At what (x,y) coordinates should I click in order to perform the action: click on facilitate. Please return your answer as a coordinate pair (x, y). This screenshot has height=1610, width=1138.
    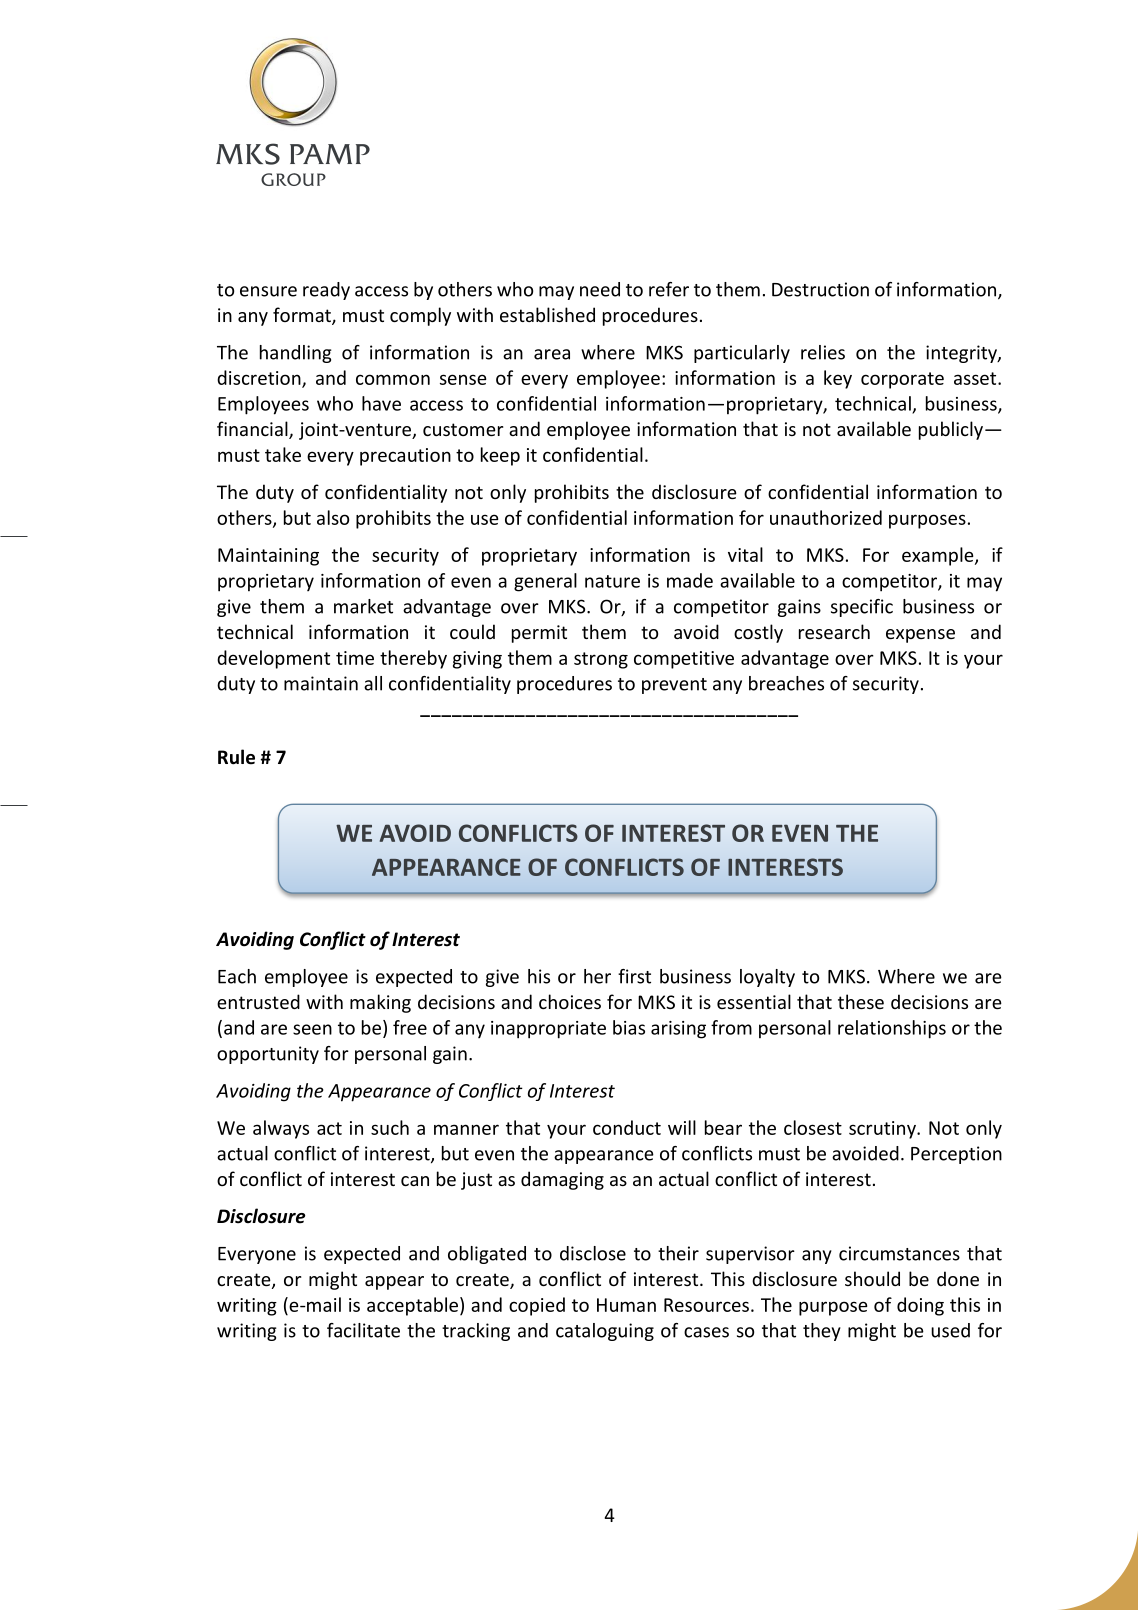
    Looking at the image, I should click on (363, 1330).
